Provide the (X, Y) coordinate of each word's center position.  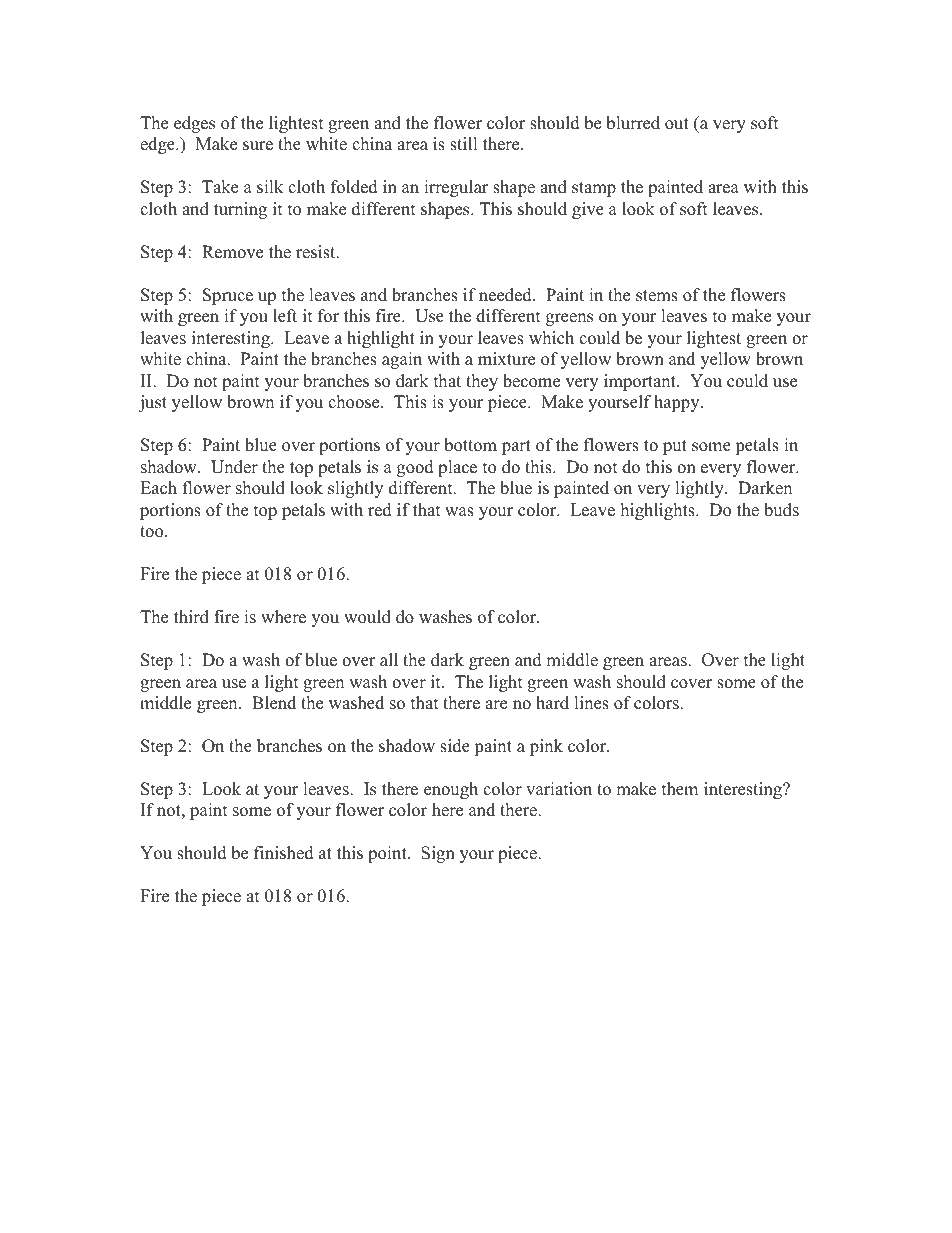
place (457, 468)
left (285, 316)
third (191, 617)
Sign (438, 854)
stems (657, 296)
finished (284, 853)
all (389, 659)
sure (258, 146)
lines (591, 703)
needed (506, 295)
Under (234, 467)
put (675, 447)
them (680, 789)
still (464, 144)
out (677, 124)
